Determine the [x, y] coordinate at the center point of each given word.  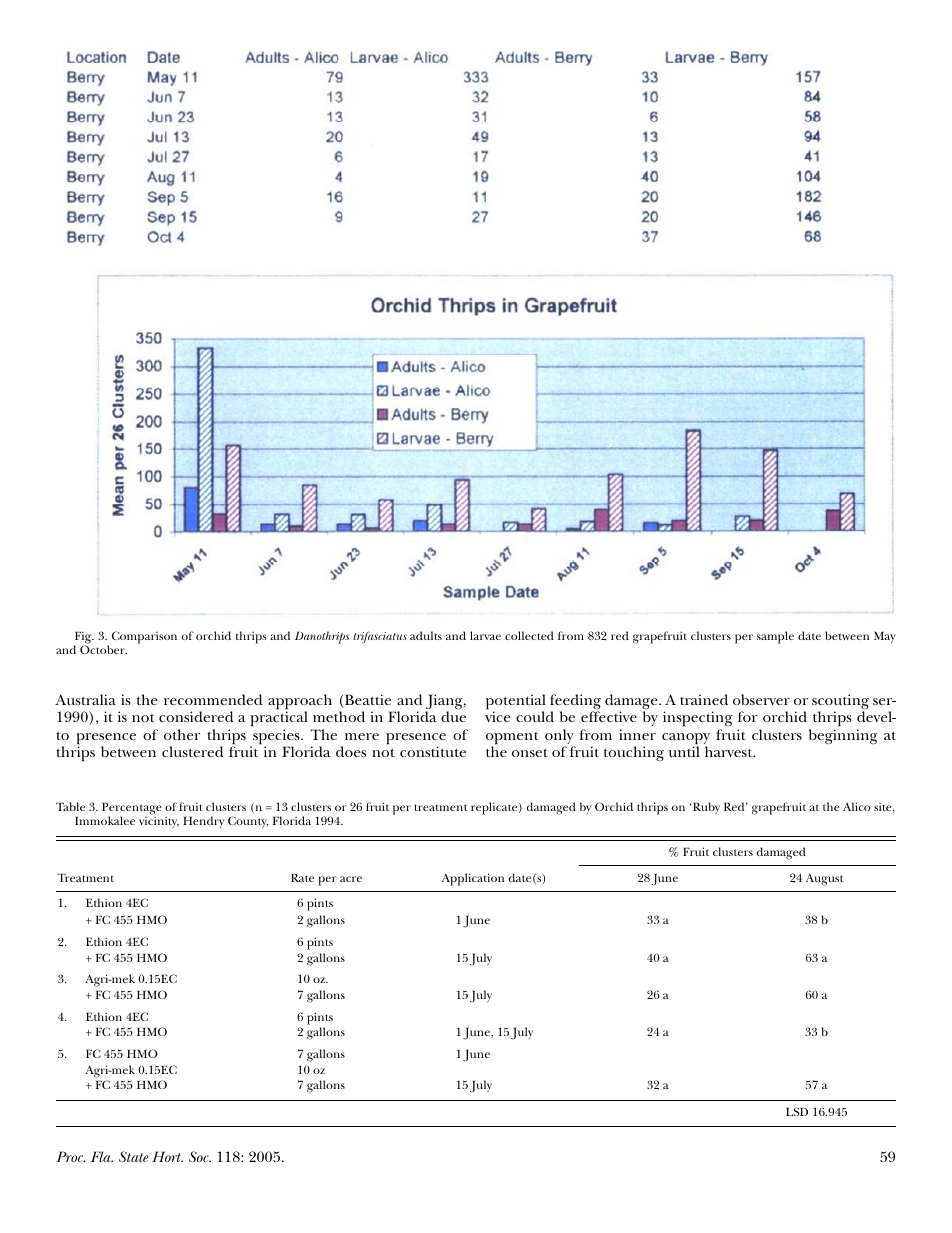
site [884, 808]
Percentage [132, 809]
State [134, 1156]
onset [530, 753]
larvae [485, 635]
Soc [200, 1156]
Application [473, 879]
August [825, 879]
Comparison [144, 637]
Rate [302, 877]
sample [775, 637]
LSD [797, 1111]
